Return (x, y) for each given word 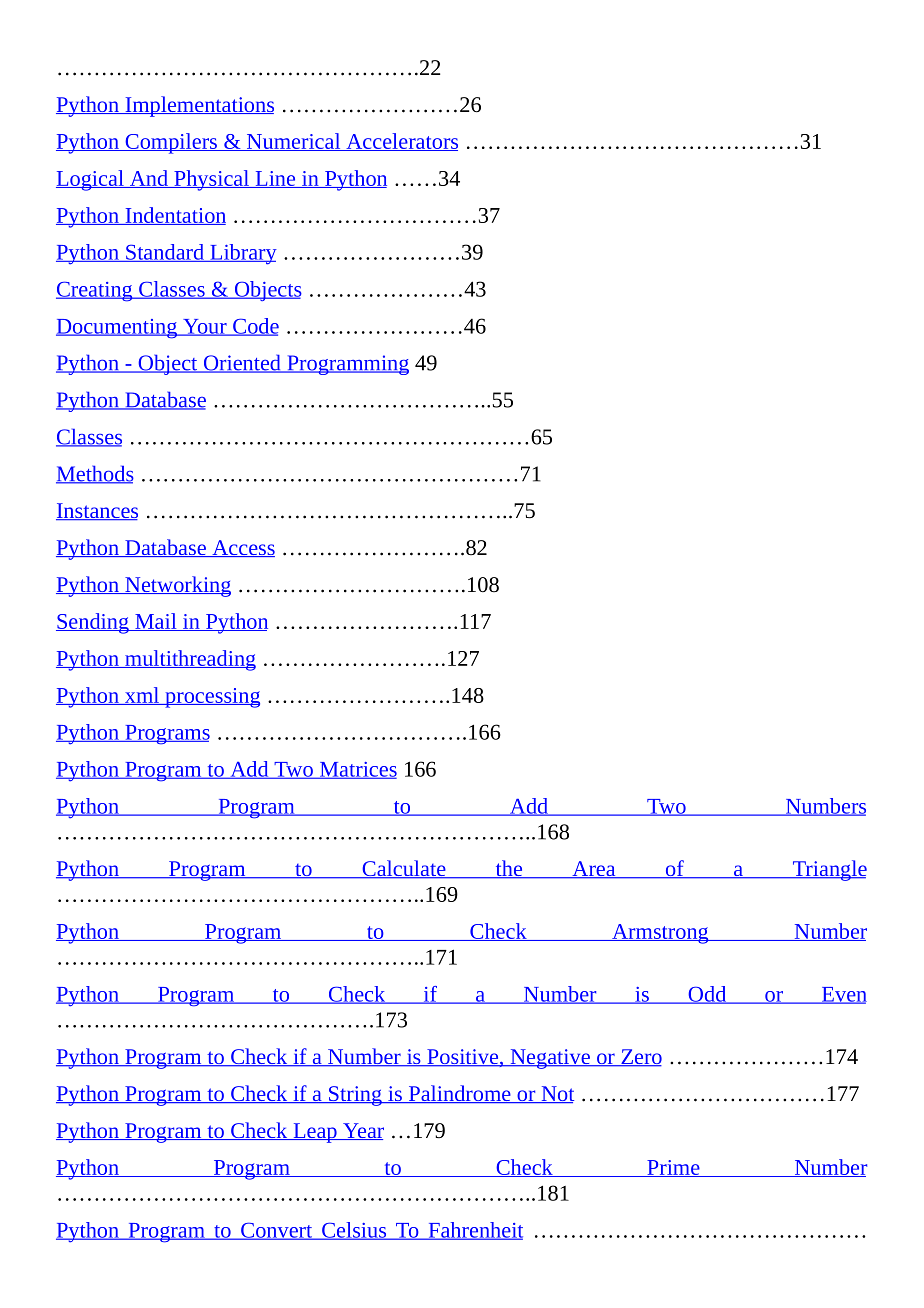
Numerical (294, 142)
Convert (277, 1231)
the (509, 869)
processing (211, 698)
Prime (673, 1168)
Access (242, 548)
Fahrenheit (474, 1231)
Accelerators (401, 142)
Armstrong (660, 934)
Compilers (171, 143)
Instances (97, 511)
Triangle (828, 870)
